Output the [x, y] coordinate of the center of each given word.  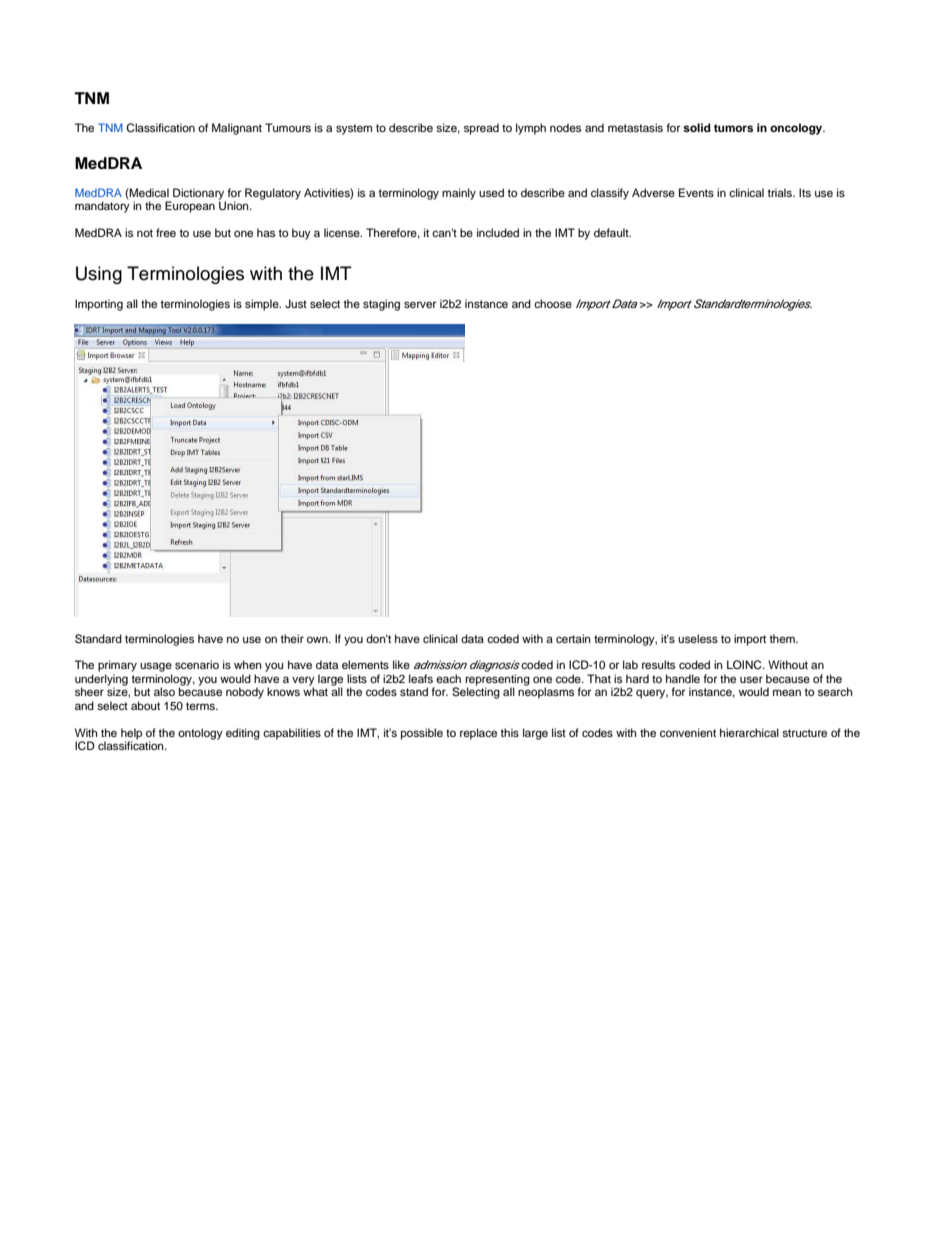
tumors [733, 128]
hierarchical [749, 732]
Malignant [237, 129]
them [783, 638]
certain [573, 638]
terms [201, 706]
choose [553, 303]
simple [263, 305]
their [292, 638]
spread [481, 129]
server [420, 304]
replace [478, 734]
